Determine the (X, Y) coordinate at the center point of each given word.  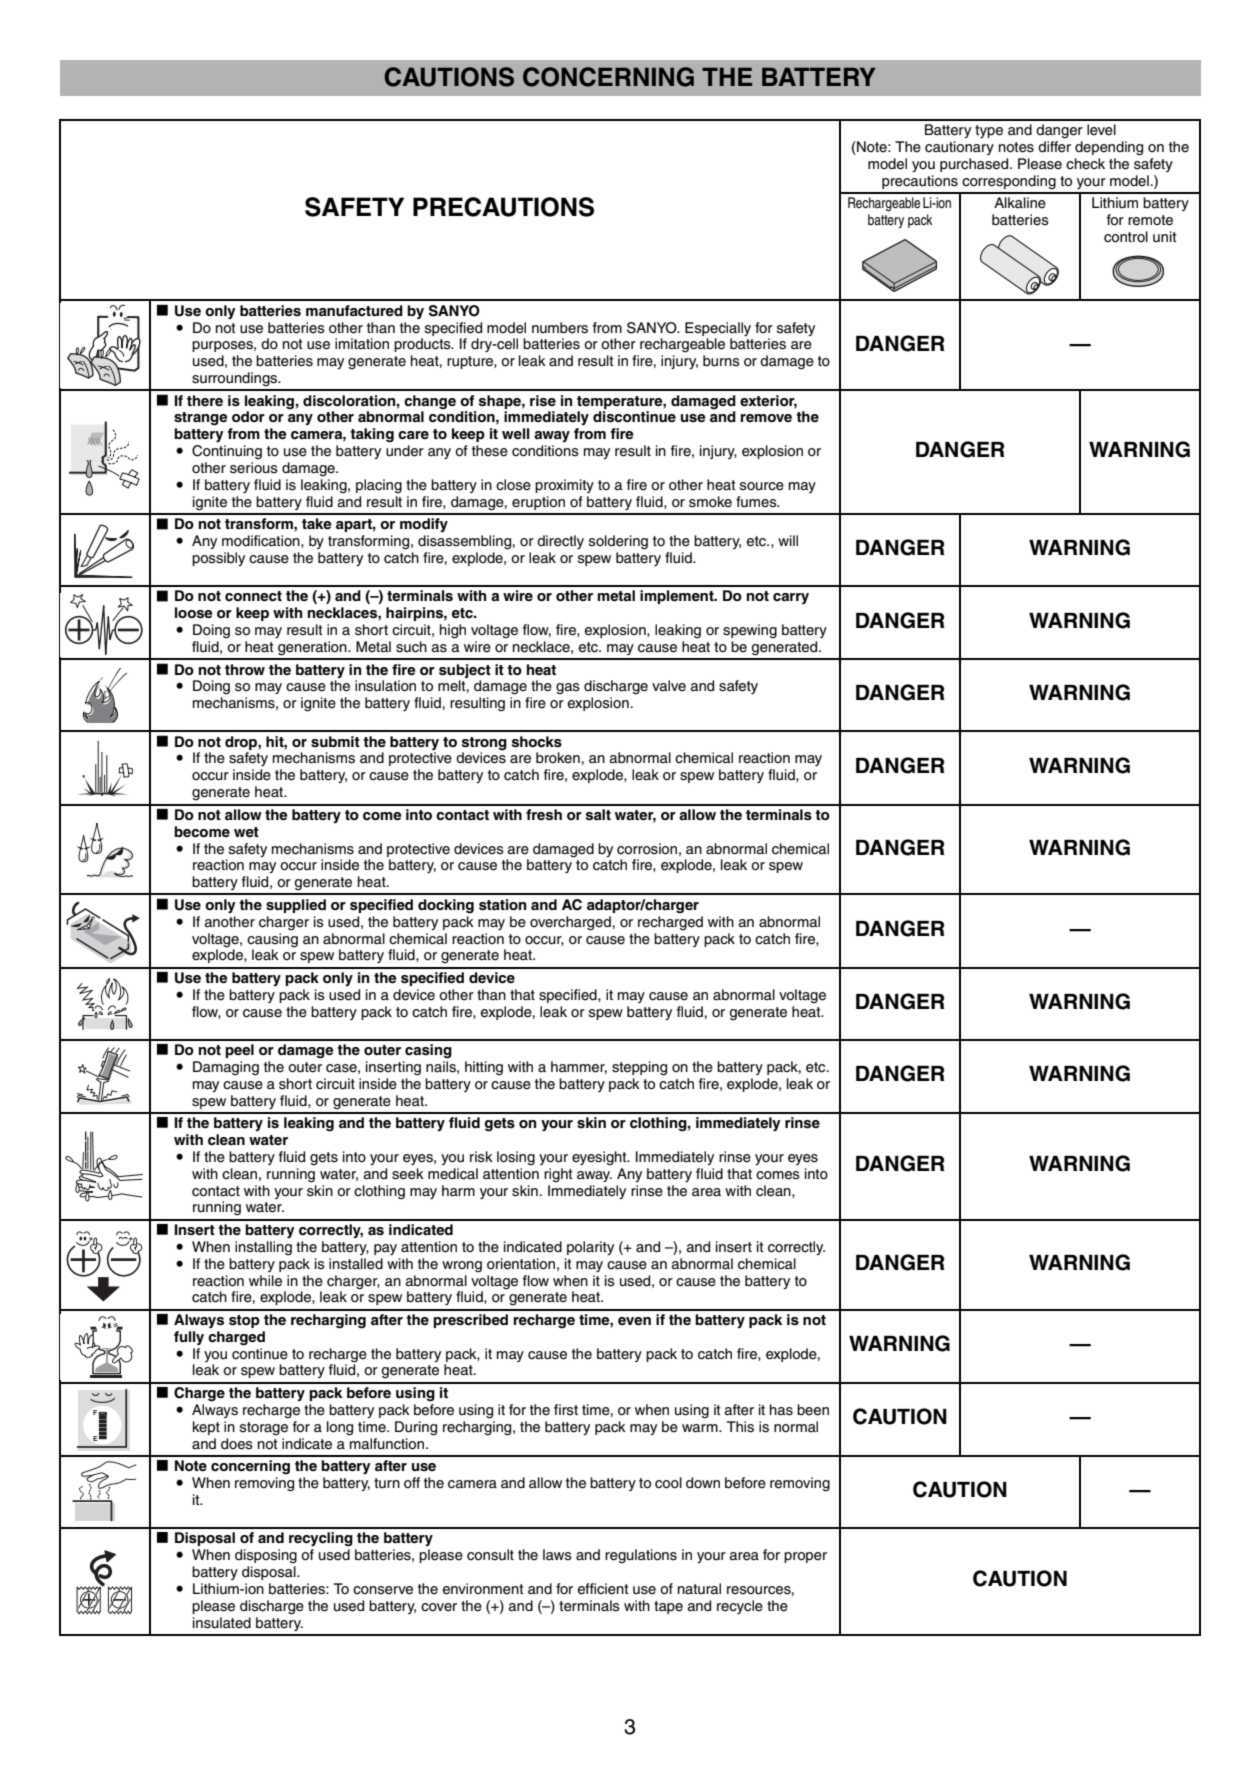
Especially (718, 329)
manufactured (354, 310)
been (813, 1410)
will (788, 540)
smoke (710, 502)
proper (805, 1557)
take (316, 523)
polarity (590, 1248)
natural (699, 1589)
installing (263, 1248)
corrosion (647, 849)
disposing (266, 1556)
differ (1054, 147)
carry (791, 598)
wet (246, 832)
